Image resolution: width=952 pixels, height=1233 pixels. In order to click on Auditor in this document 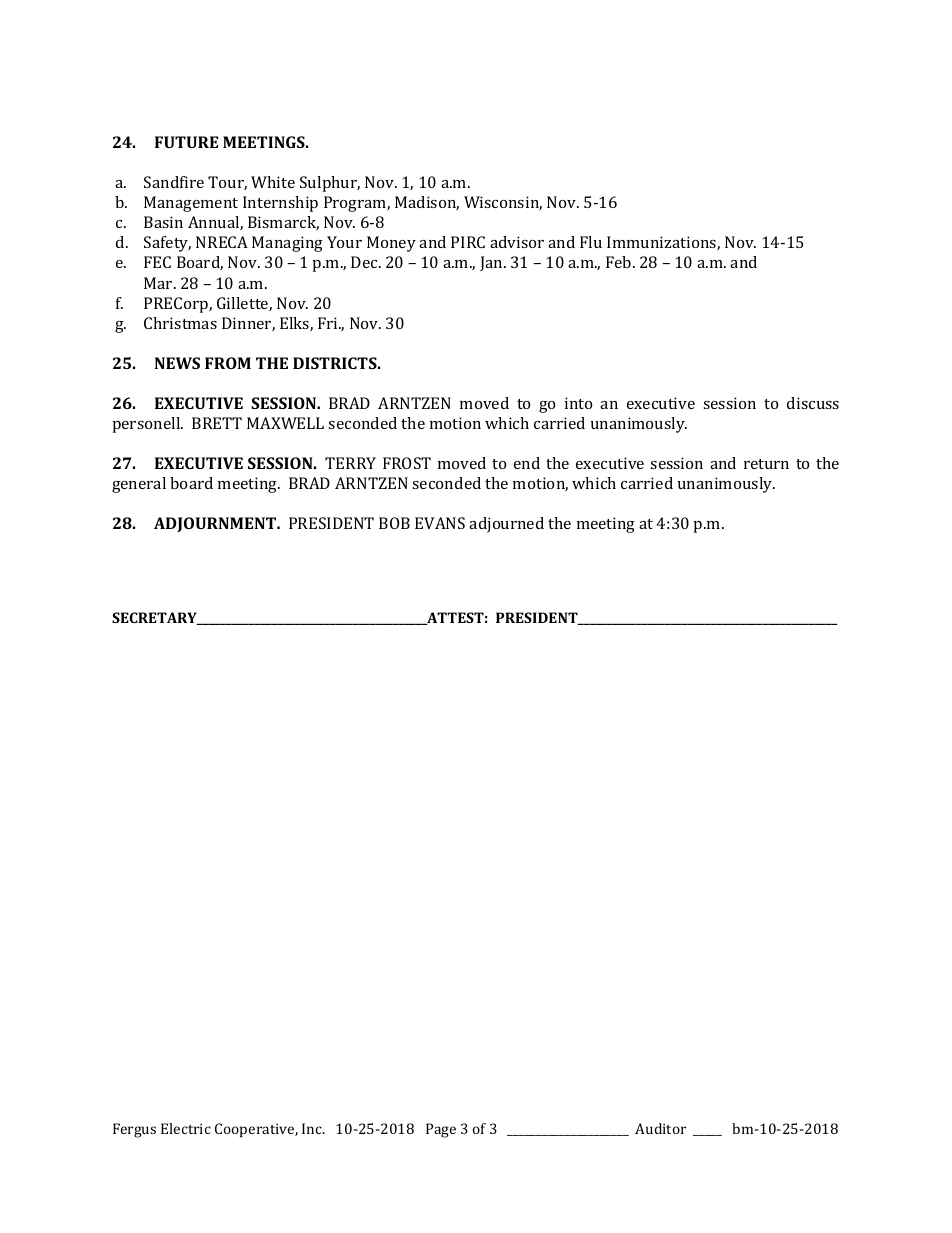, I will do `click(660, 1128)`.
